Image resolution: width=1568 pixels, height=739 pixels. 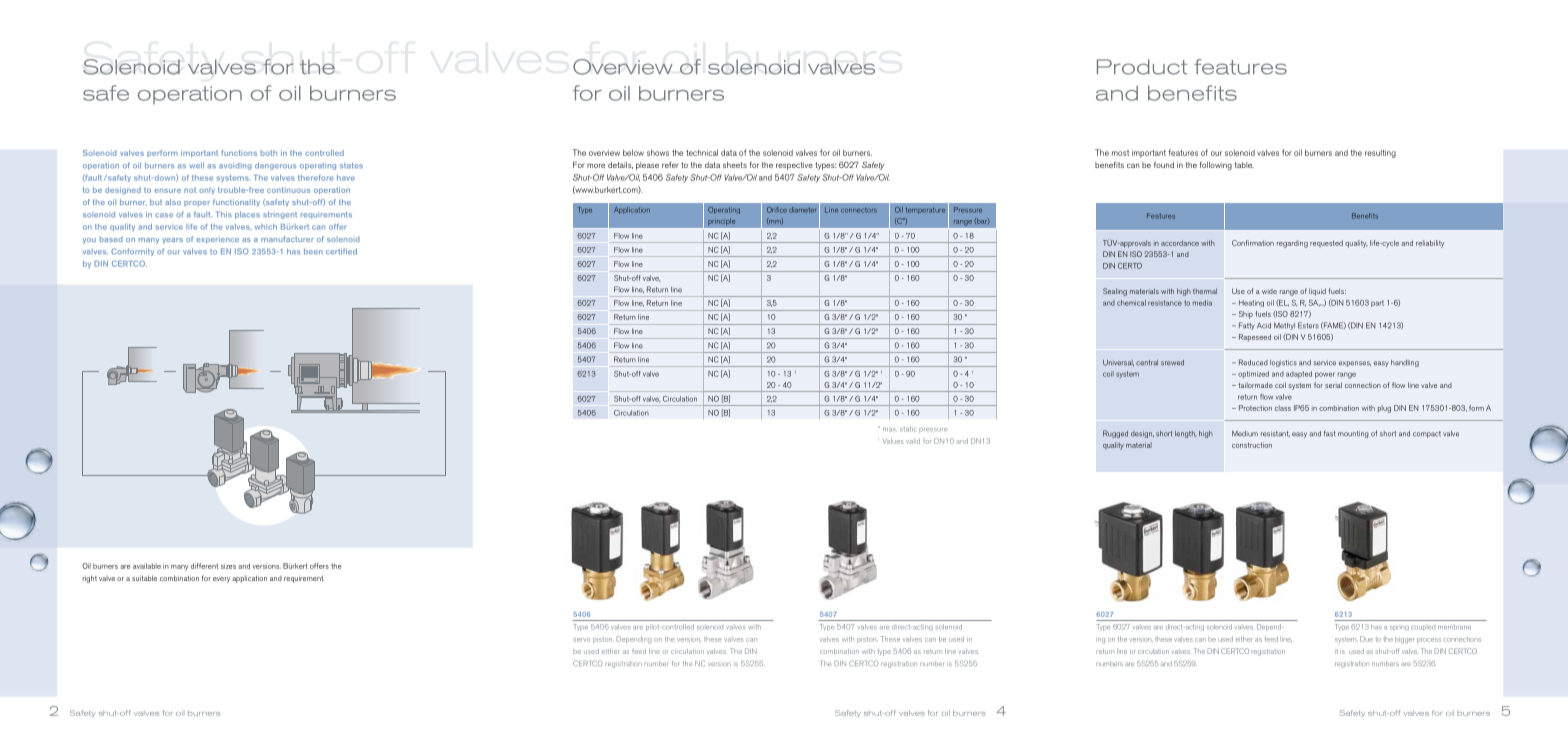 I want to click on regarding, so click(x=1292, y=244).
